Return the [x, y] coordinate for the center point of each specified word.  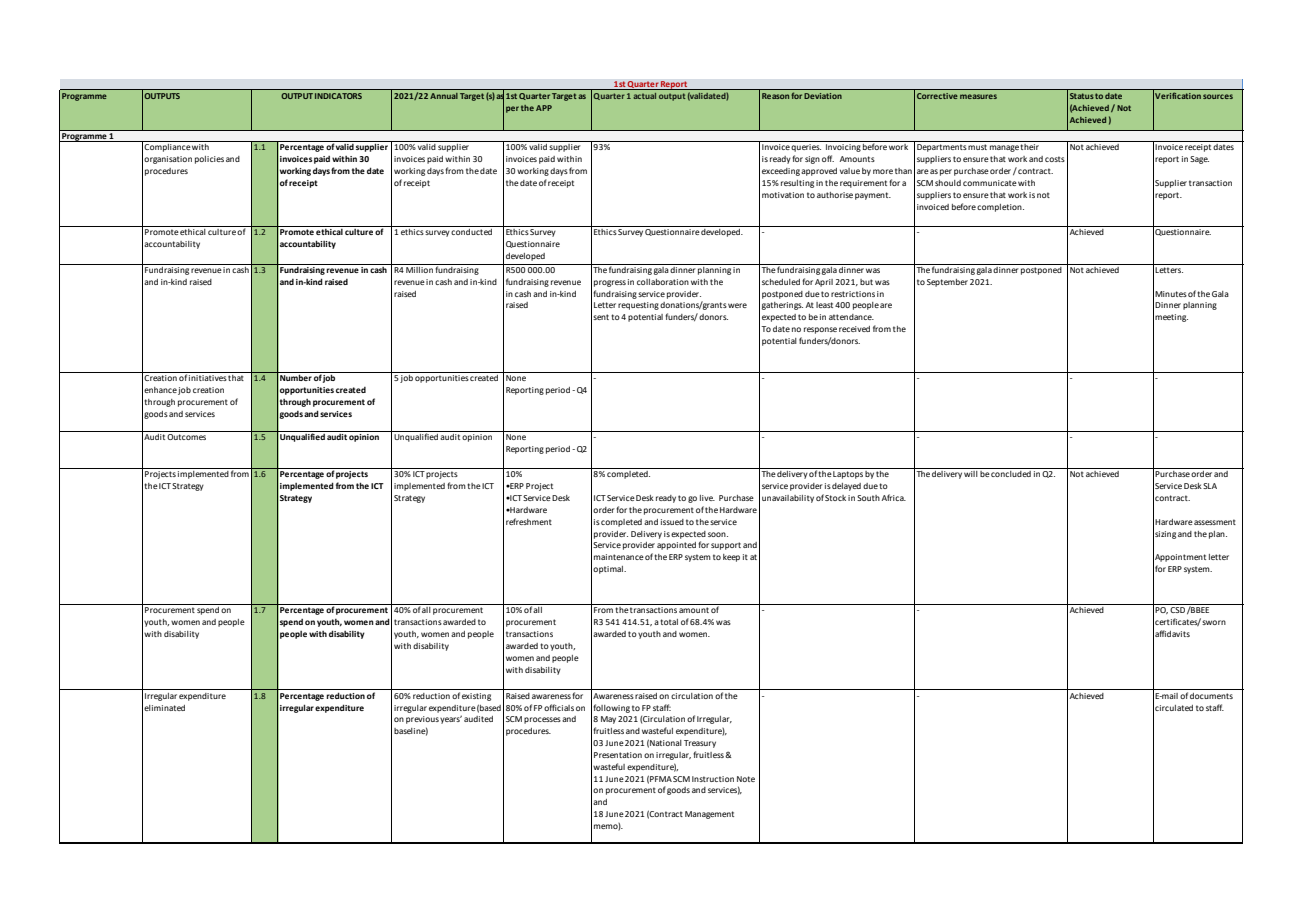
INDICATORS [338, 96]
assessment [1215, 522]
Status [1082, 96]
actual [644, 96]
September [947, 283]
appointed [676, 546]
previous [422, 720]
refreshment [529, 521]
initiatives [208, 378]
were [737, 305]
